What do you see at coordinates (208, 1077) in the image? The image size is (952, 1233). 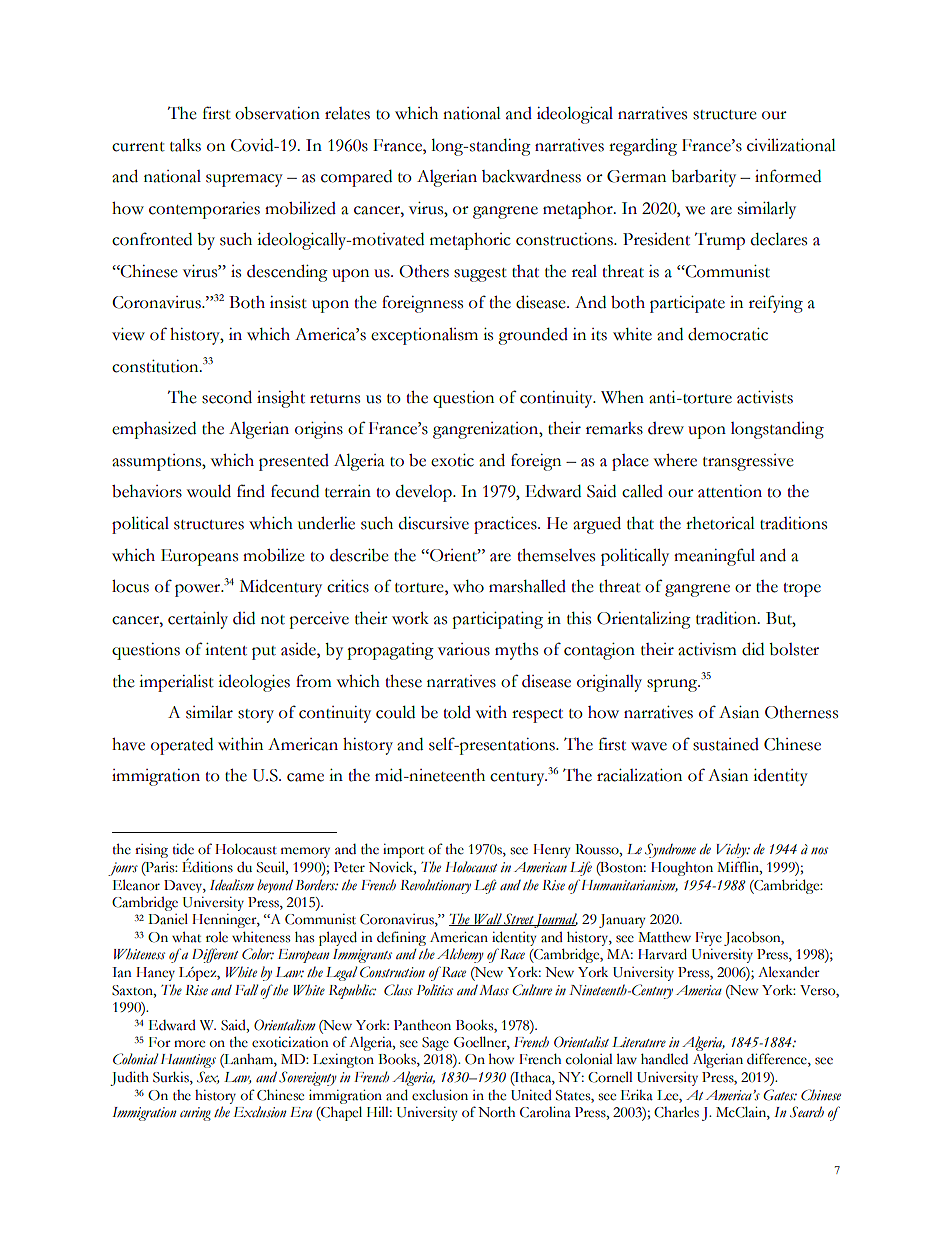 I see `Sex` at bounding box center [208, 1077].
